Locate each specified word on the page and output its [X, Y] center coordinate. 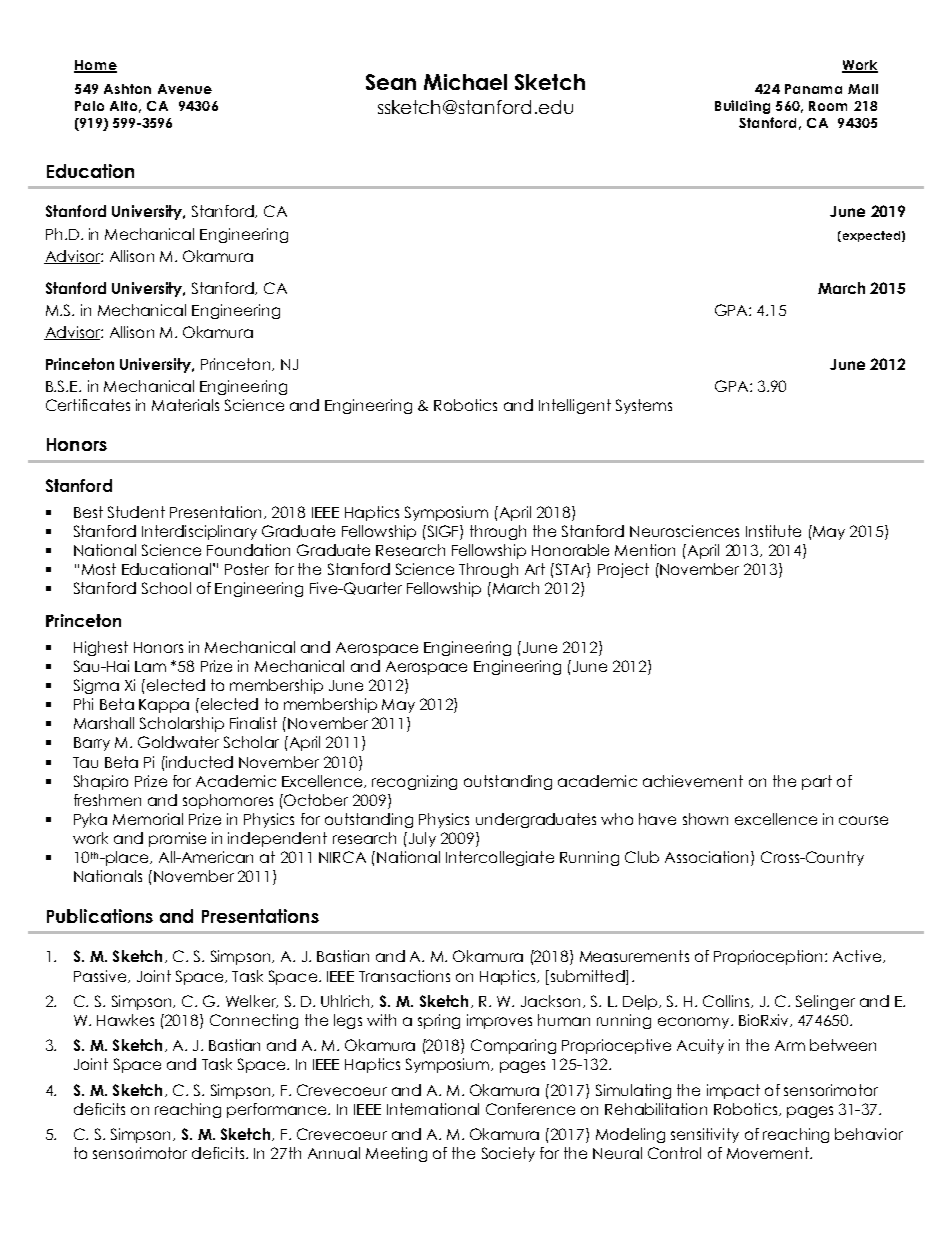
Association [706, 857]
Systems [644, 406]
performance [278, 1110]
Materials [185, 405]
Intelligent [575, 406]
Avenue [185, 89]
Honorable [570, 550]
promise [177, 839]
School [166, 588]
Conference [530, 1109]
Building [742, 107]
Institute [773, 531]
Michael [465, 82]
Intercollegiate [500, 858]
